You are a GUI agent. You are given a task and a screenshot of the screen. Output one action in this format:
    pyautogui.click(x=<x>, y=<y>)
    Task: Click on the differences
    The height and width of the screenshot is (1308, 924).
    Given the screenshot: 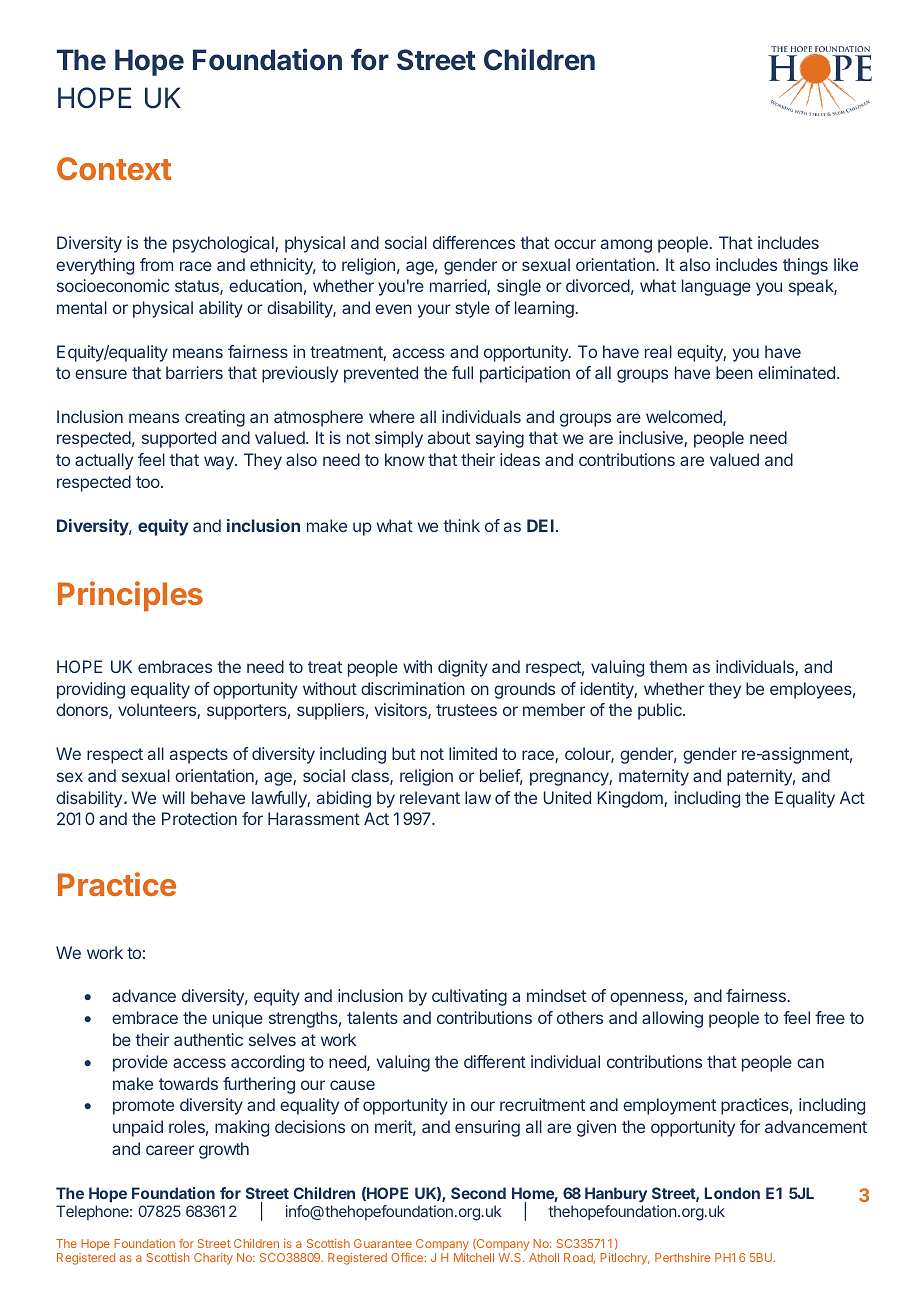 What is the action you would take?
    pyautogui.click(x=474, y=242)
